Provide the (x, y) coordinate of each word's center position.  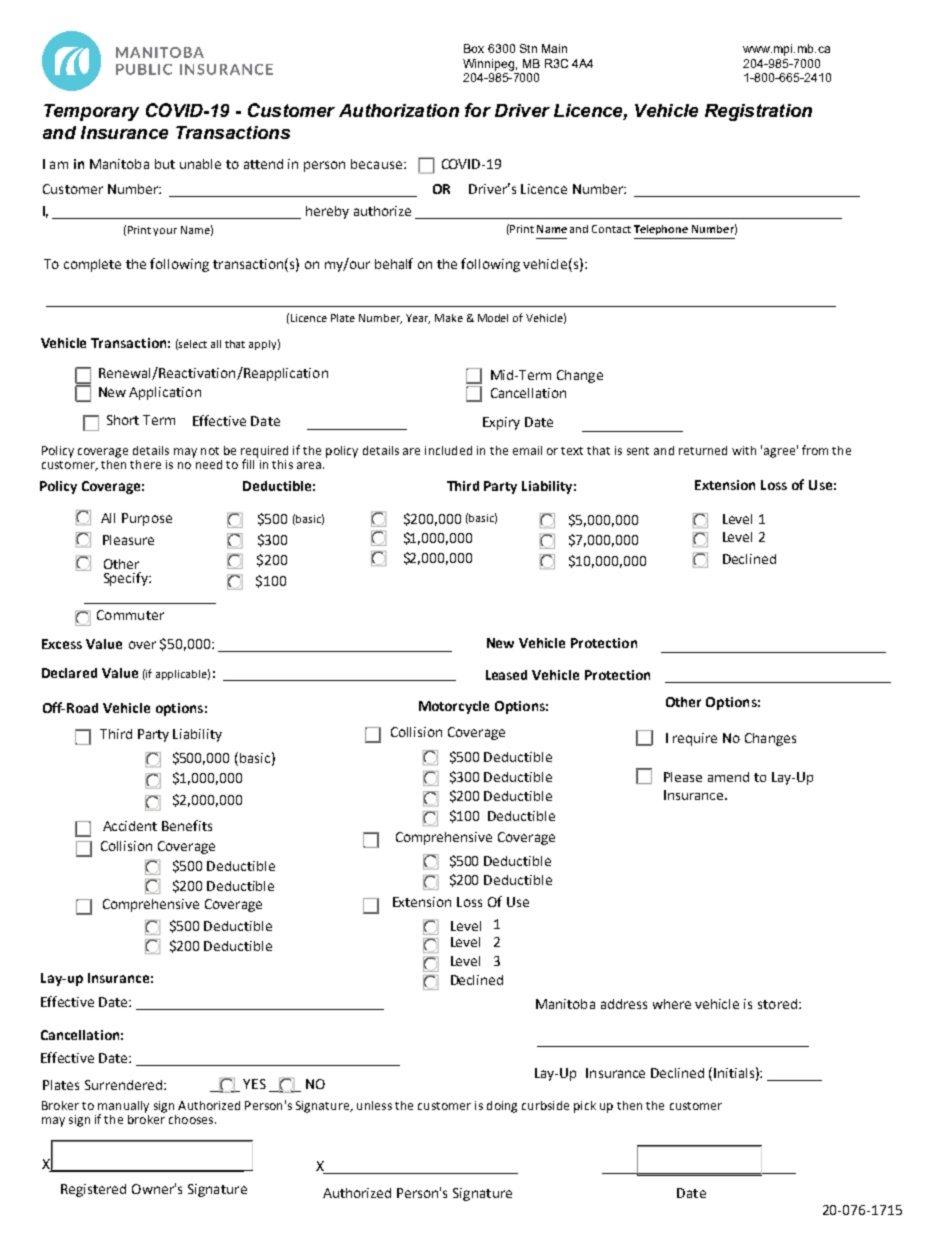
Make (449, 318)
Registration (758, 112)
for (478, 110)
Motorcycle (454, 707)
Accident (130, 826)
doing (502, 1107)
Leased (506, 675)
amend (728, 777)
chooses (192, 1119)
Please (683, 777)
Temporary (91, 112)
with (744, 450)
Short (123, 420)
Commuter (130, 615)
